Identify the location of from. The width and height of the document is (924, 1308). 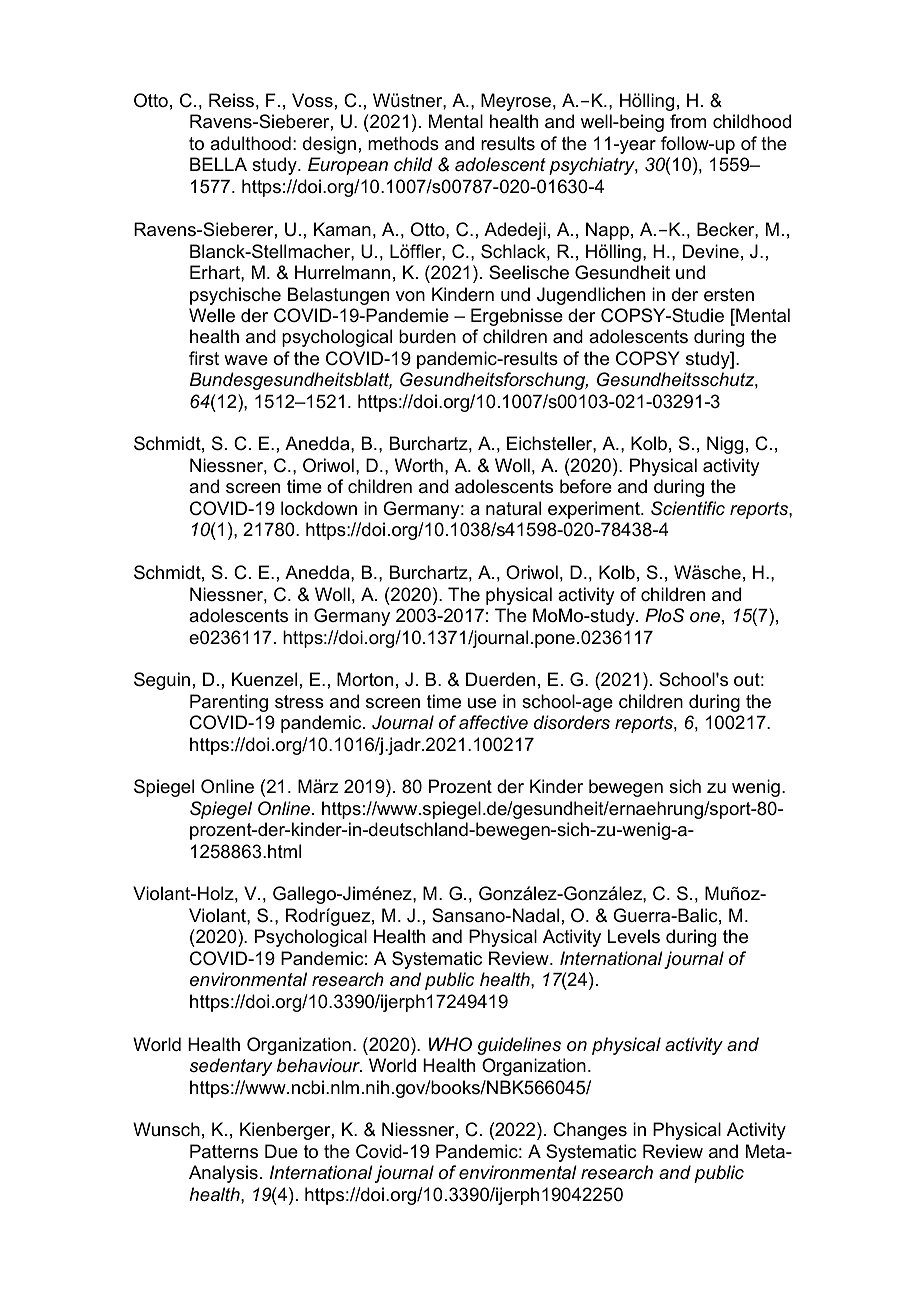
(688, 121).
